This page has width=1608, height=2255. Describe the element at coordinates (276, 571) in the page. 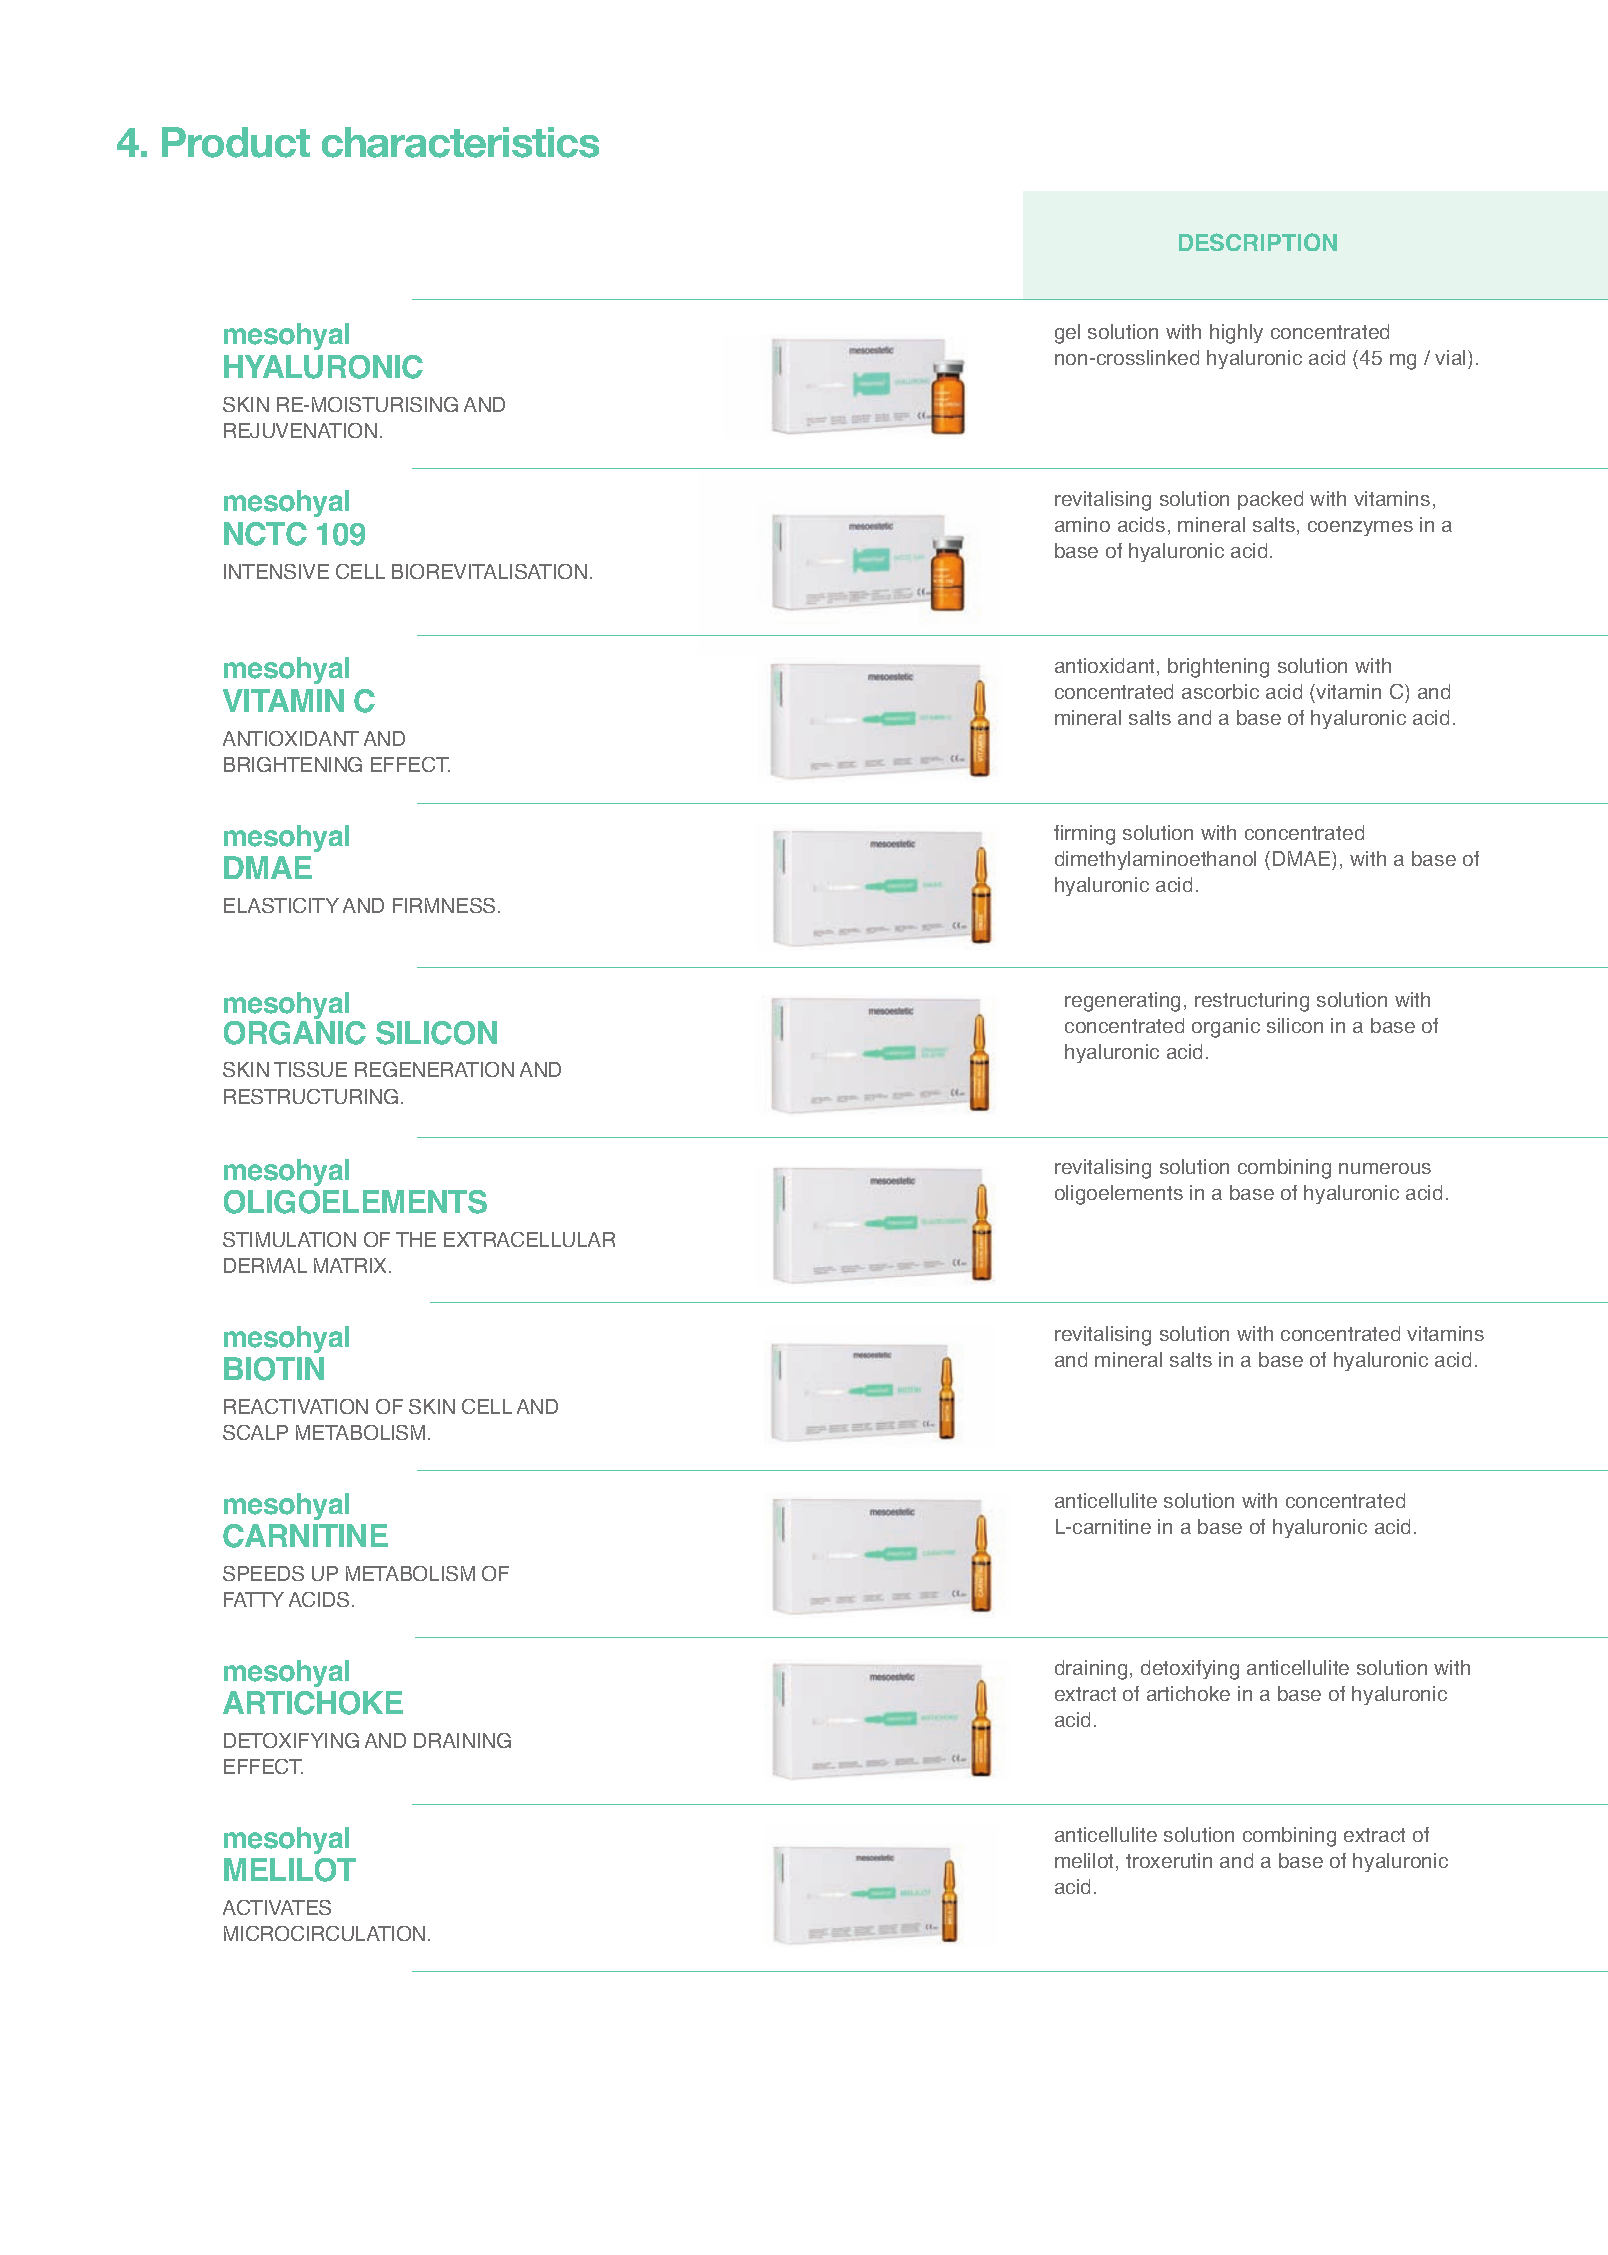

I see `INTENSIVE` at that location.
